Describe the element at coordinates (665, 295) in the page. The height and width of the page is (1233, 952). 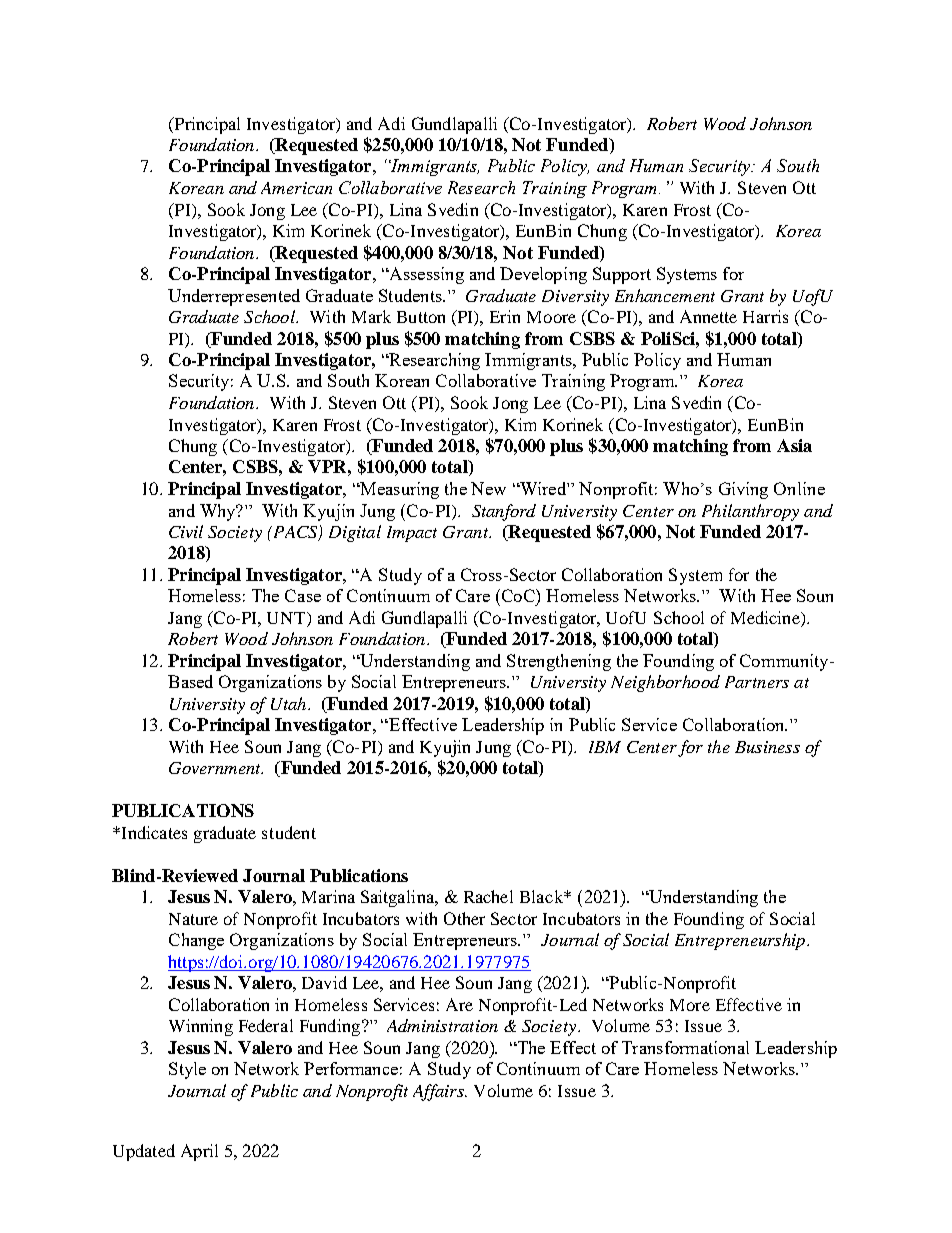
I see `Enhancement` at that location.
